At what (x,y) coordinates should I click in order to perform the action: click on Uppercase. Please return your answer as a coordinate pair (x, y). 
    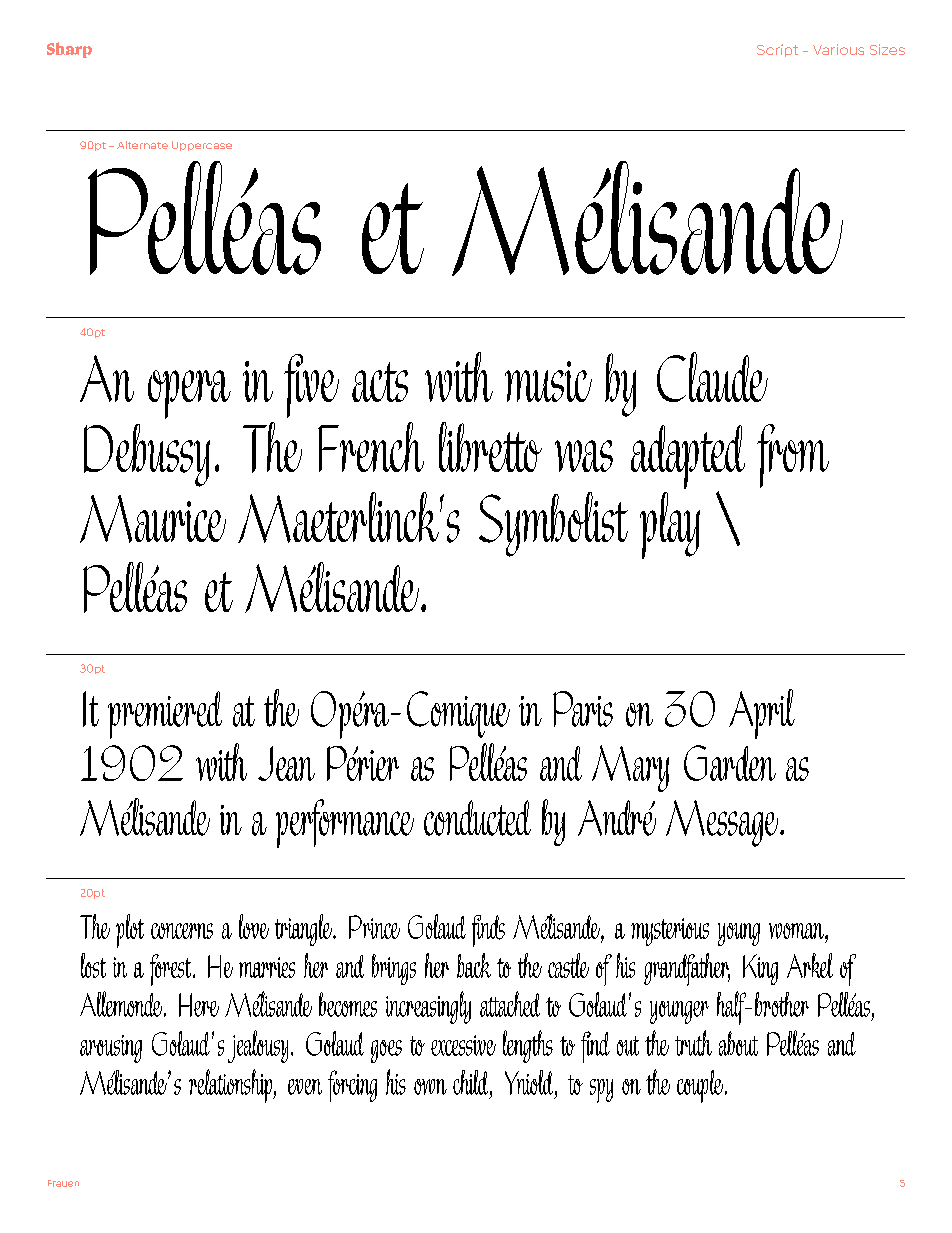
    Looking at the image, I should click on (202, 146).
